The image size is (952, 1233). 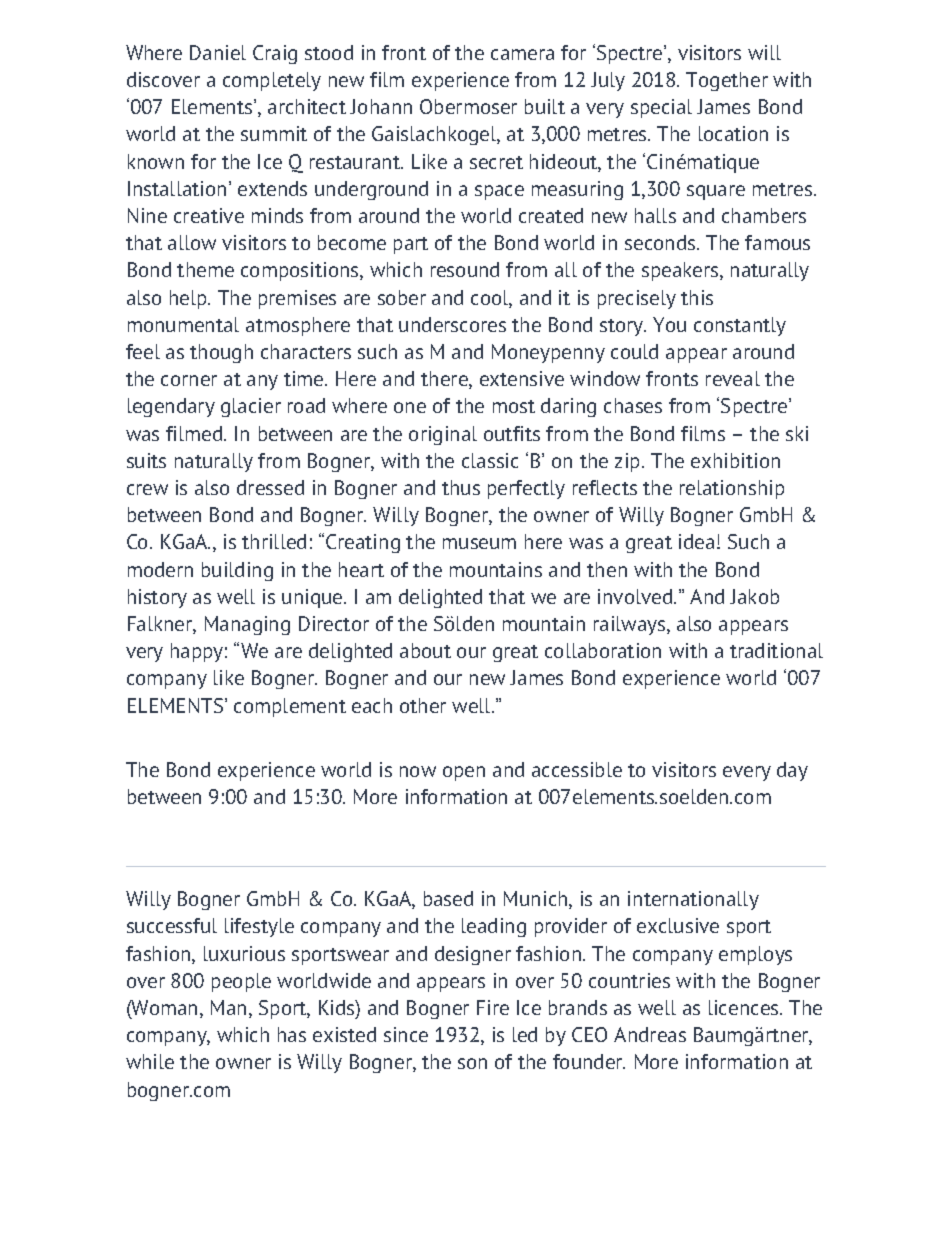 What do you see at coordinates (727, 81) in the screenshot?
I see `Together` at bounding box center [727, 81].
